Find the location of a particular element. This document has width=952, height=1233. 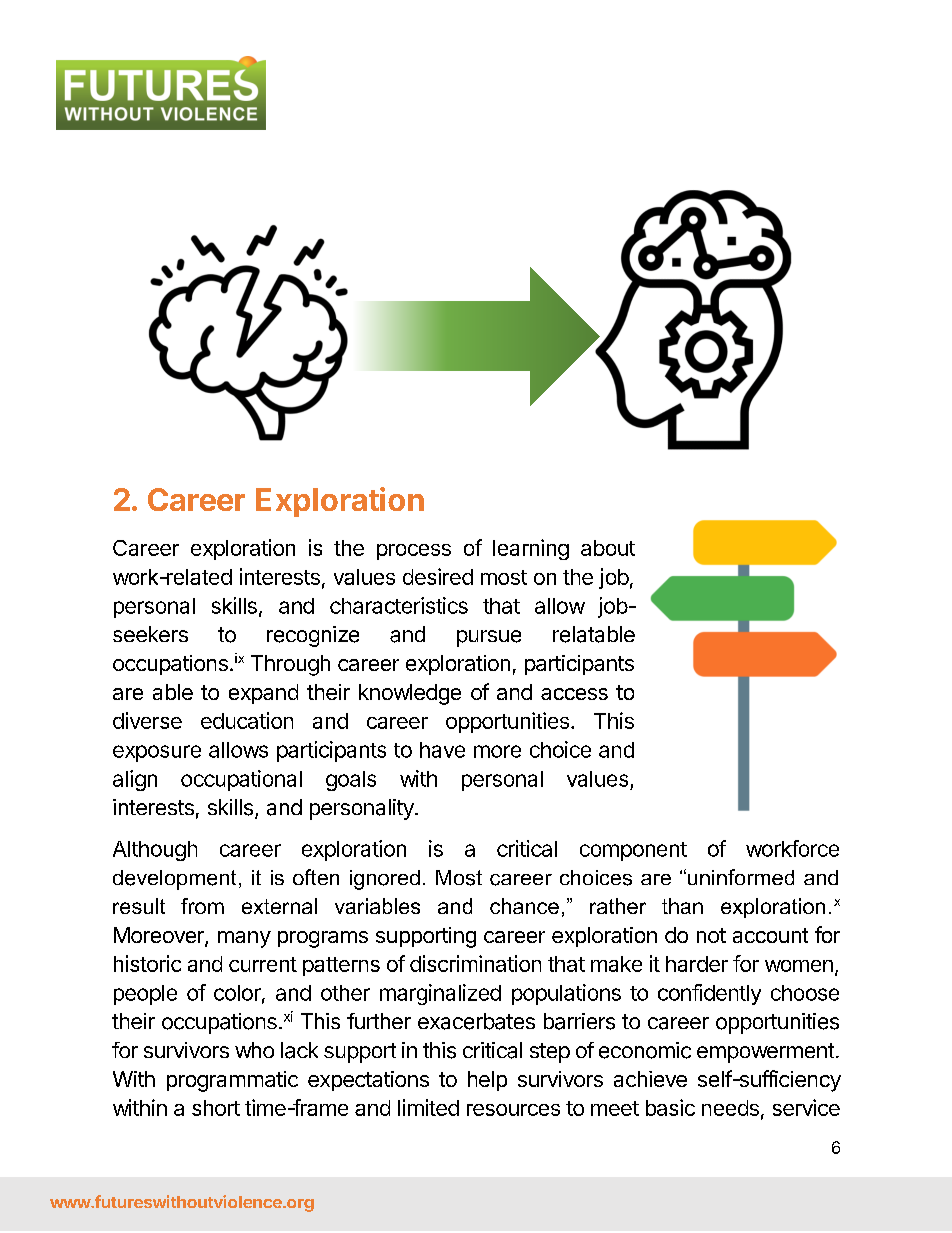

programmatic is located at coordinates (232, 1081).
